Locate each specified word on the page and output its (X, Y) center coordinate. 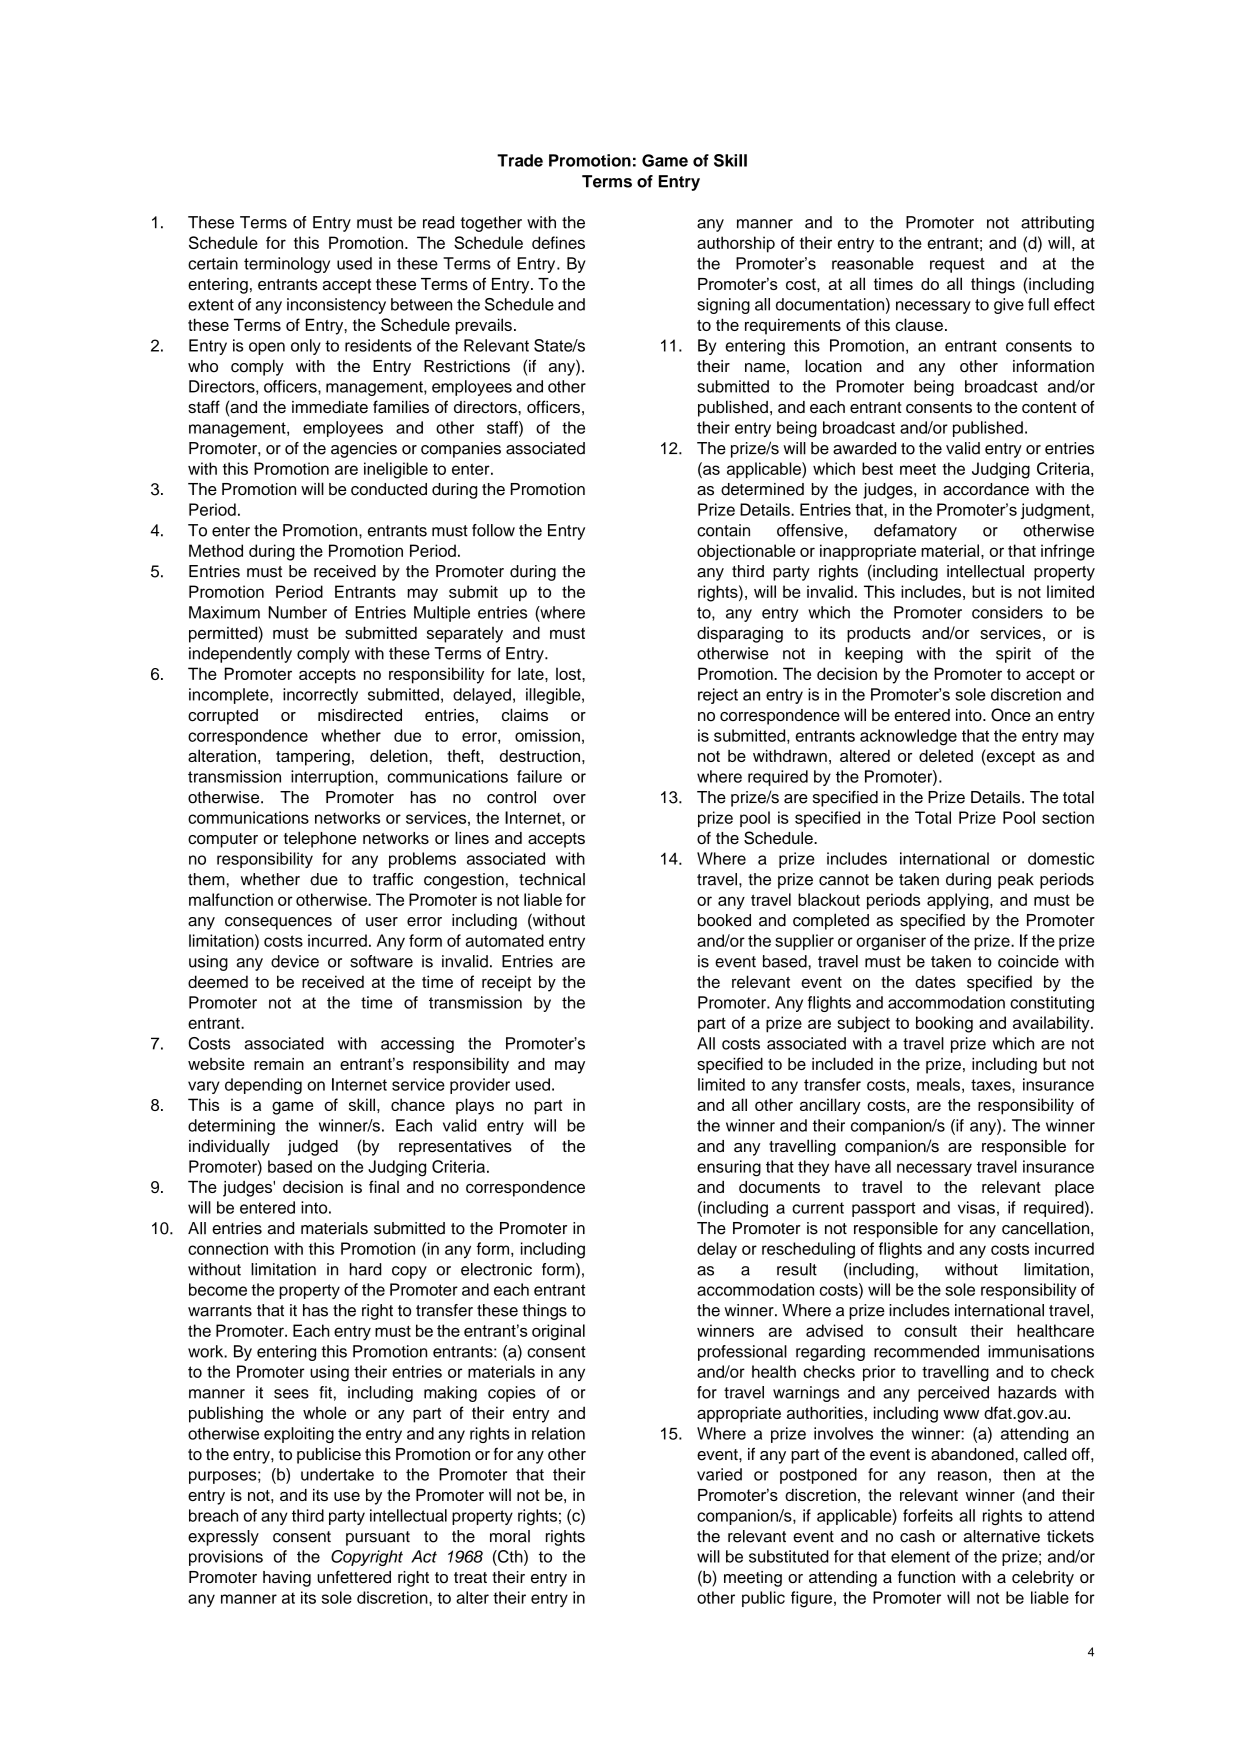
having (287, 1579)
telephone (320, 839)
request (957, 265)
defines (558, 242)
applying (959, 901)
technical (552, 879)
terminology (287, 265)
